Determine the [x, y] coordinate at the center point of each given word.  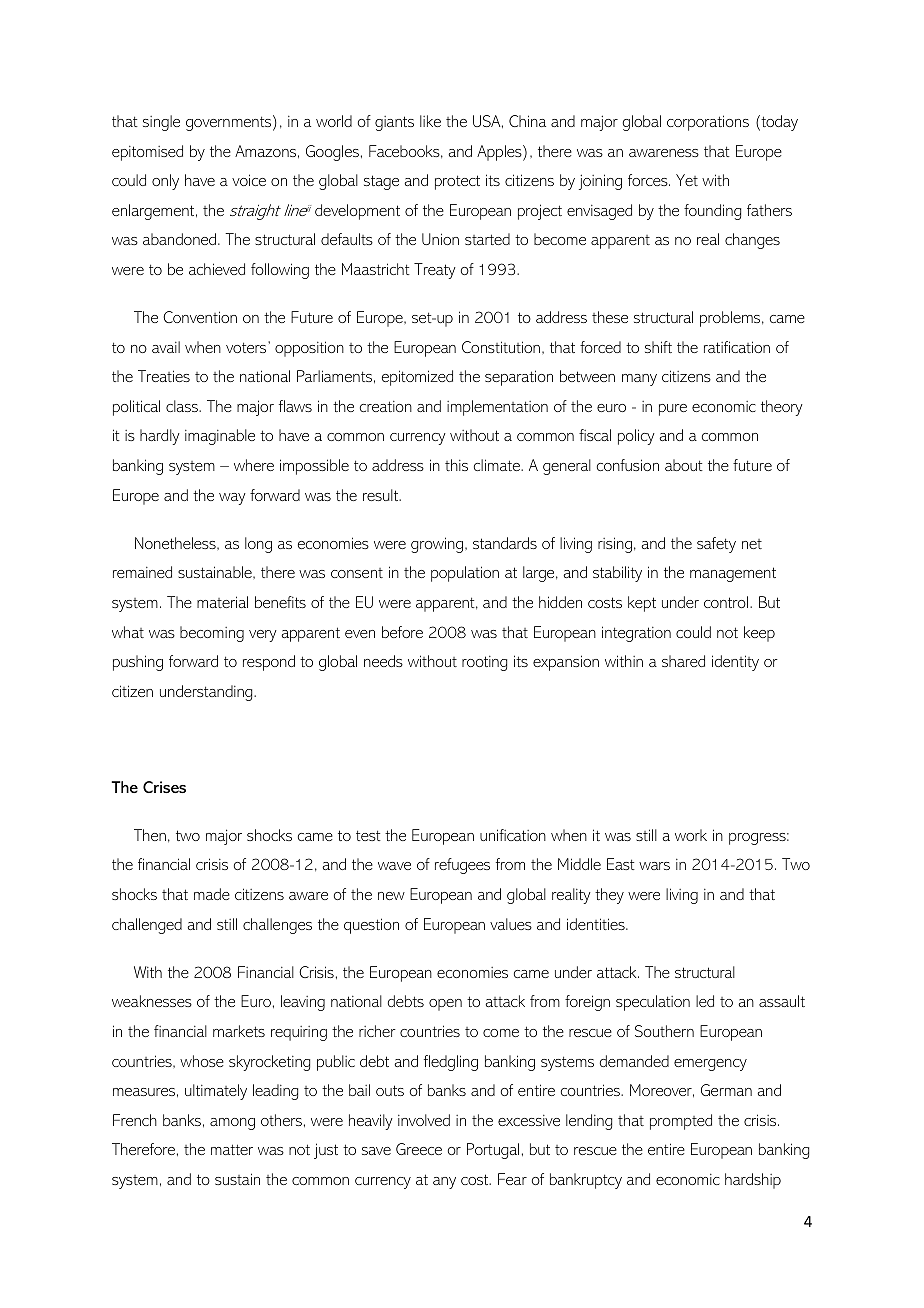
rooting [484, 663]
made [212, 894]
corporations [708, 123]
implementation [497, 408]
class [183, 406]
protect [457, 182]
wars [654, 866]
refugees [462, 866]
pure [673, 410]
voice [249, 180]
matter [232, 1149]
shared [683, 661]
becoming [212, 634]
